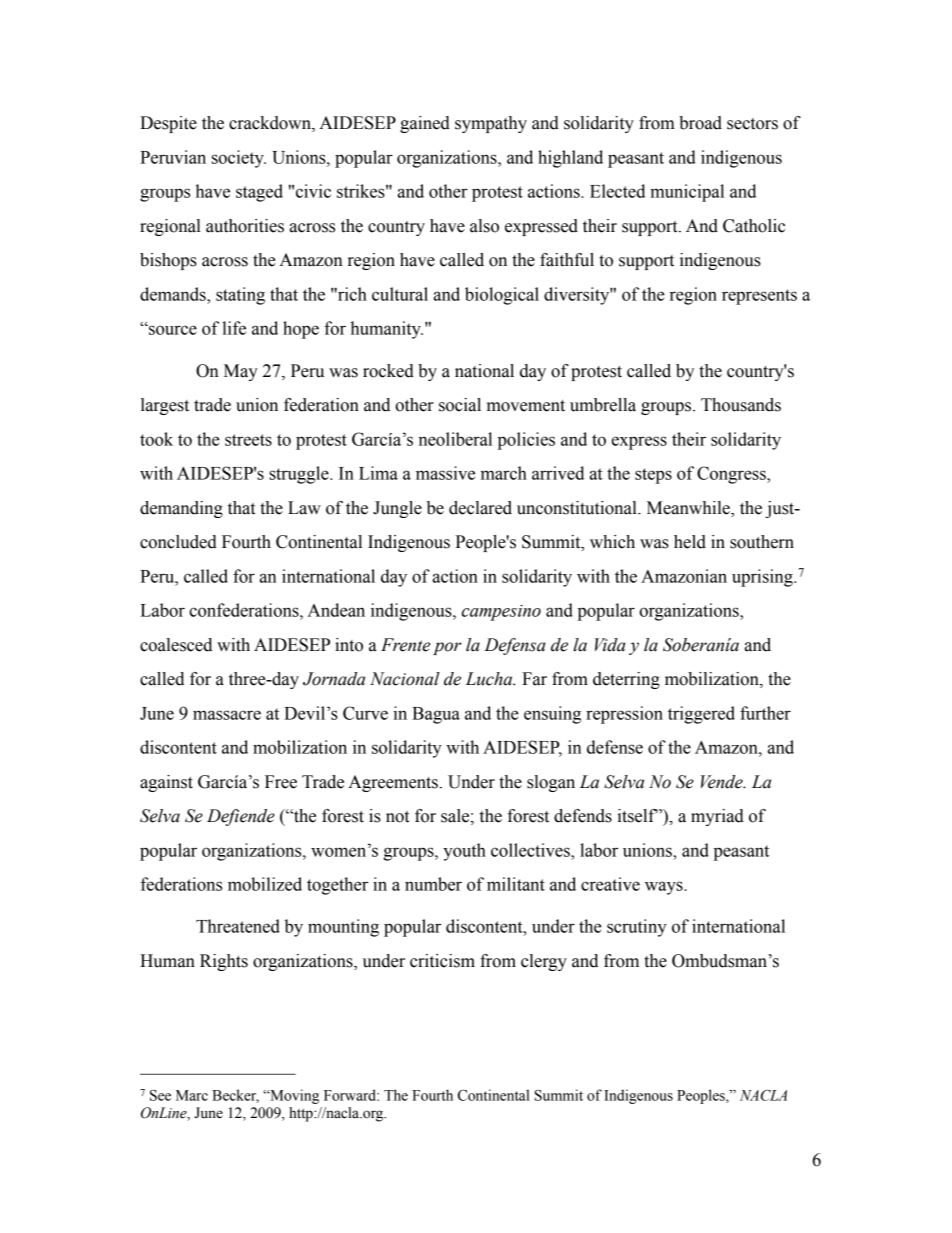 The image size is (952, 1233). What do you see at coordinates (700, 123) in the screenshot?
I see `broad` at bounding box center [700, 123].
